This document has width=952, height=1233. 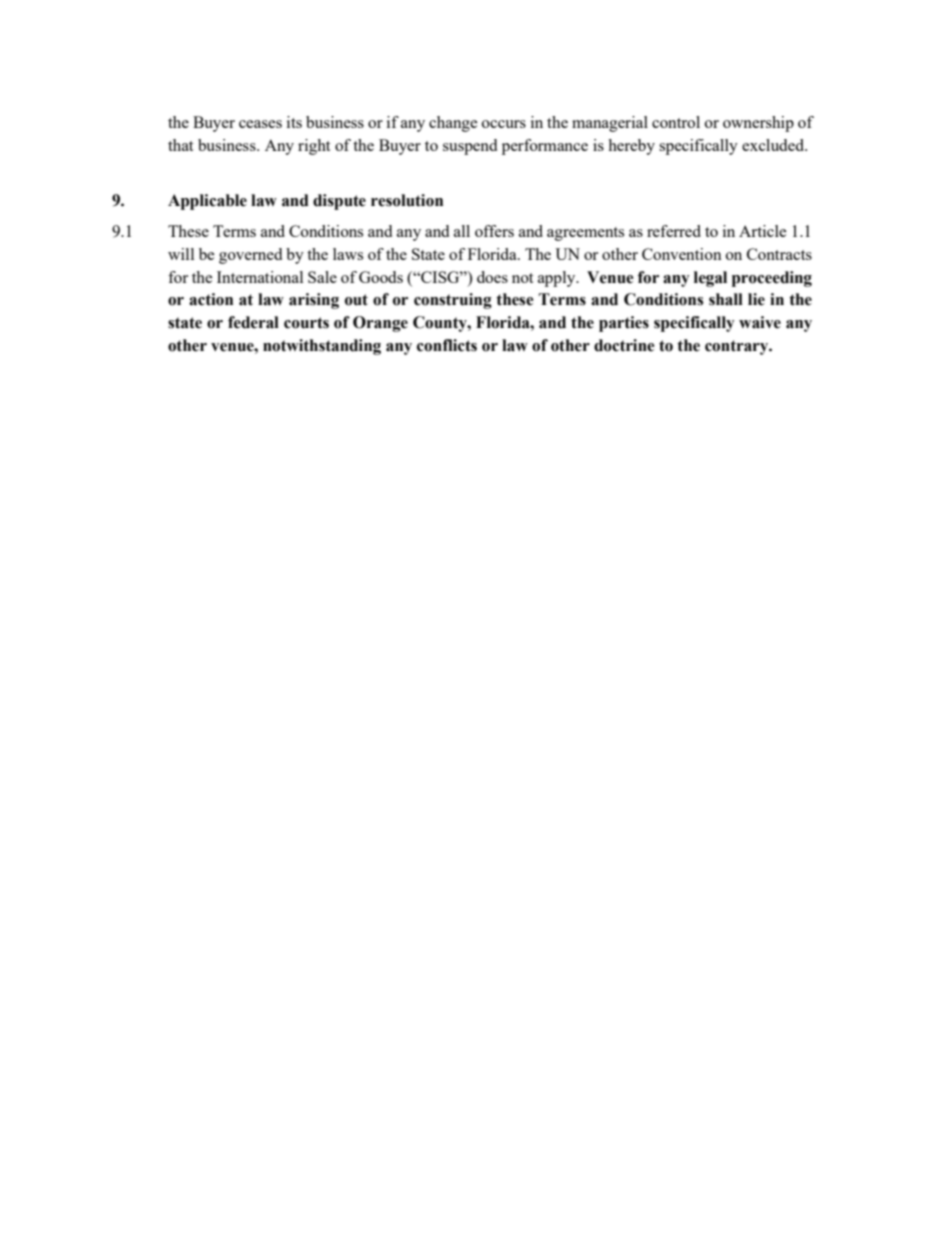 I want to click on conflicts, so click(x=447, y=345).
